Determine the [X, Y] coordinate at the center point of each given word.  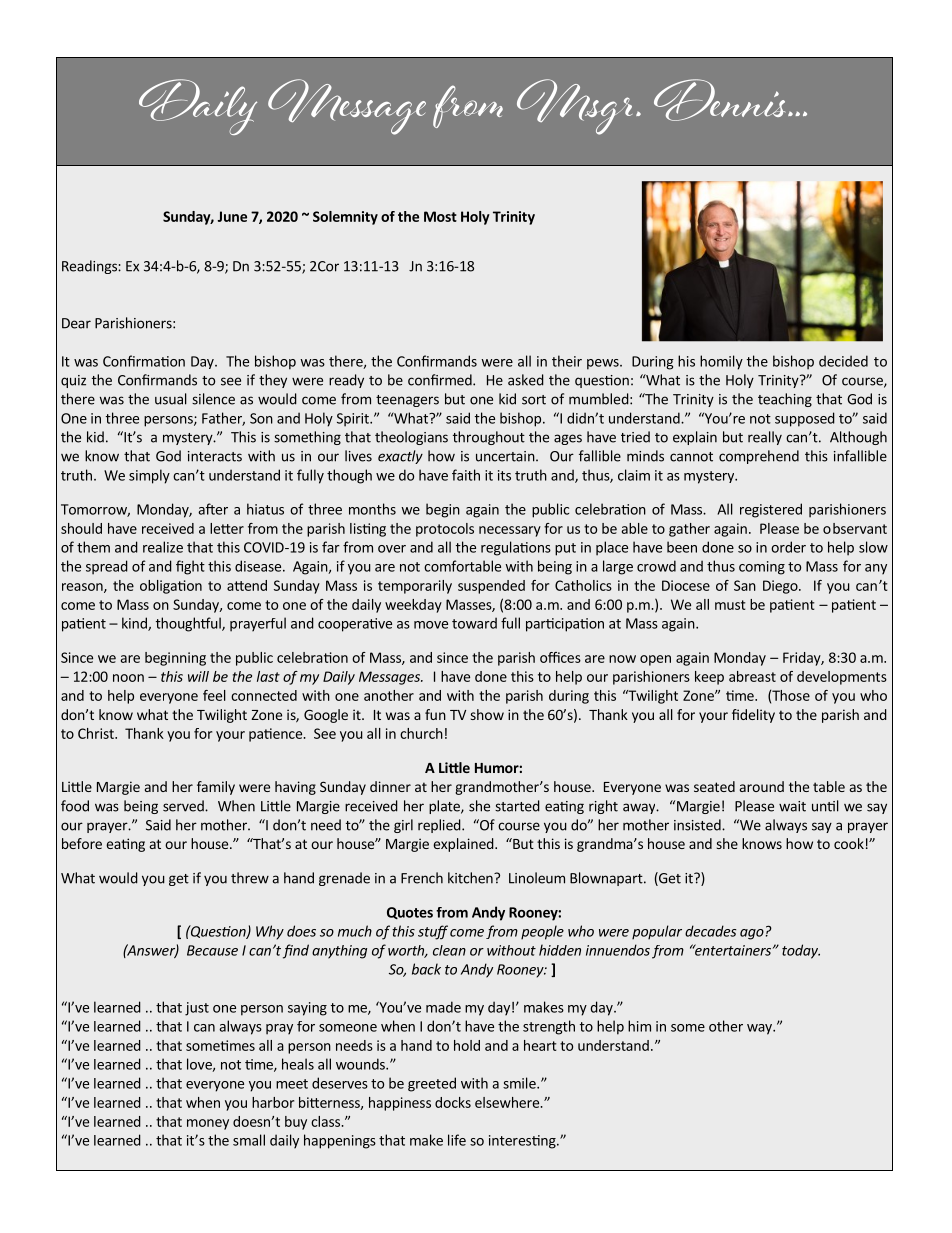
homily [721, 362]
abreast [752, 676]
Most [440, 216]
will [198, 676]
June [232, 216]
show [487, 714]
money [208, 1124]
